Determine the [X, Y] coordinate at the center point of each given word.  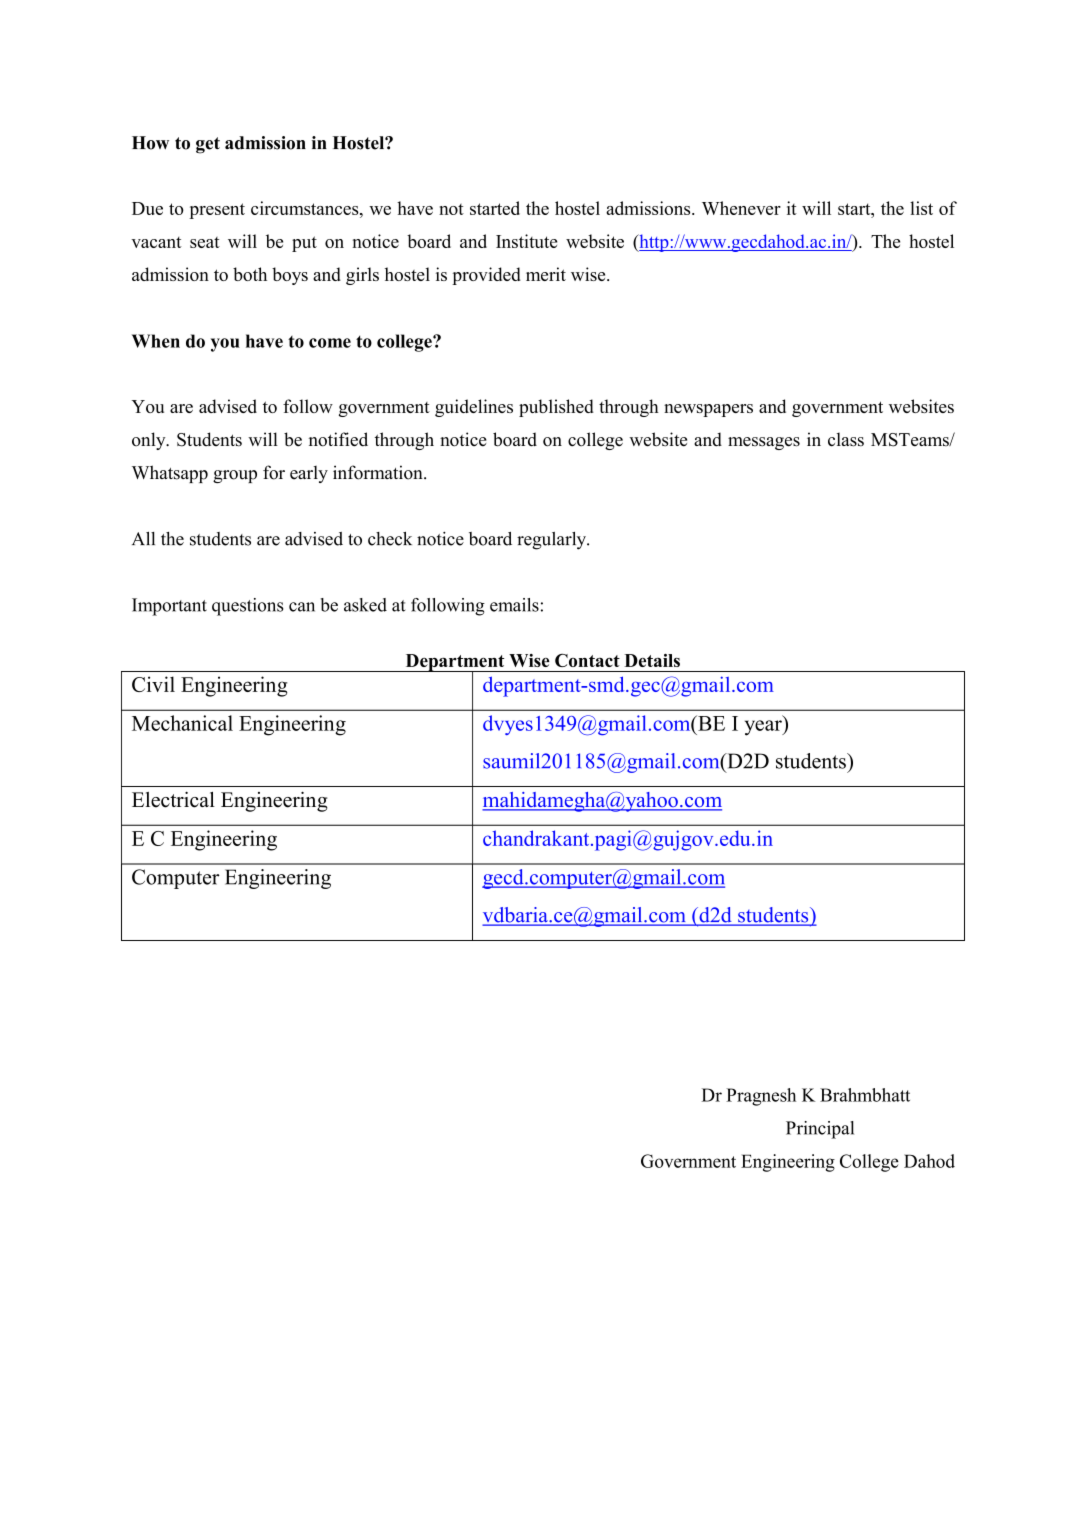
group [235, 476]
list [921, 208]
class [846, 439]
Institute [527, 241]
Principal [820, 1130]
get [208, 145]
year [764, 728]
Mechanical [182, 723]
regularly [552, 541]
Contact [587, 660]
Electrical [173, 800]
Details [652, 660]
